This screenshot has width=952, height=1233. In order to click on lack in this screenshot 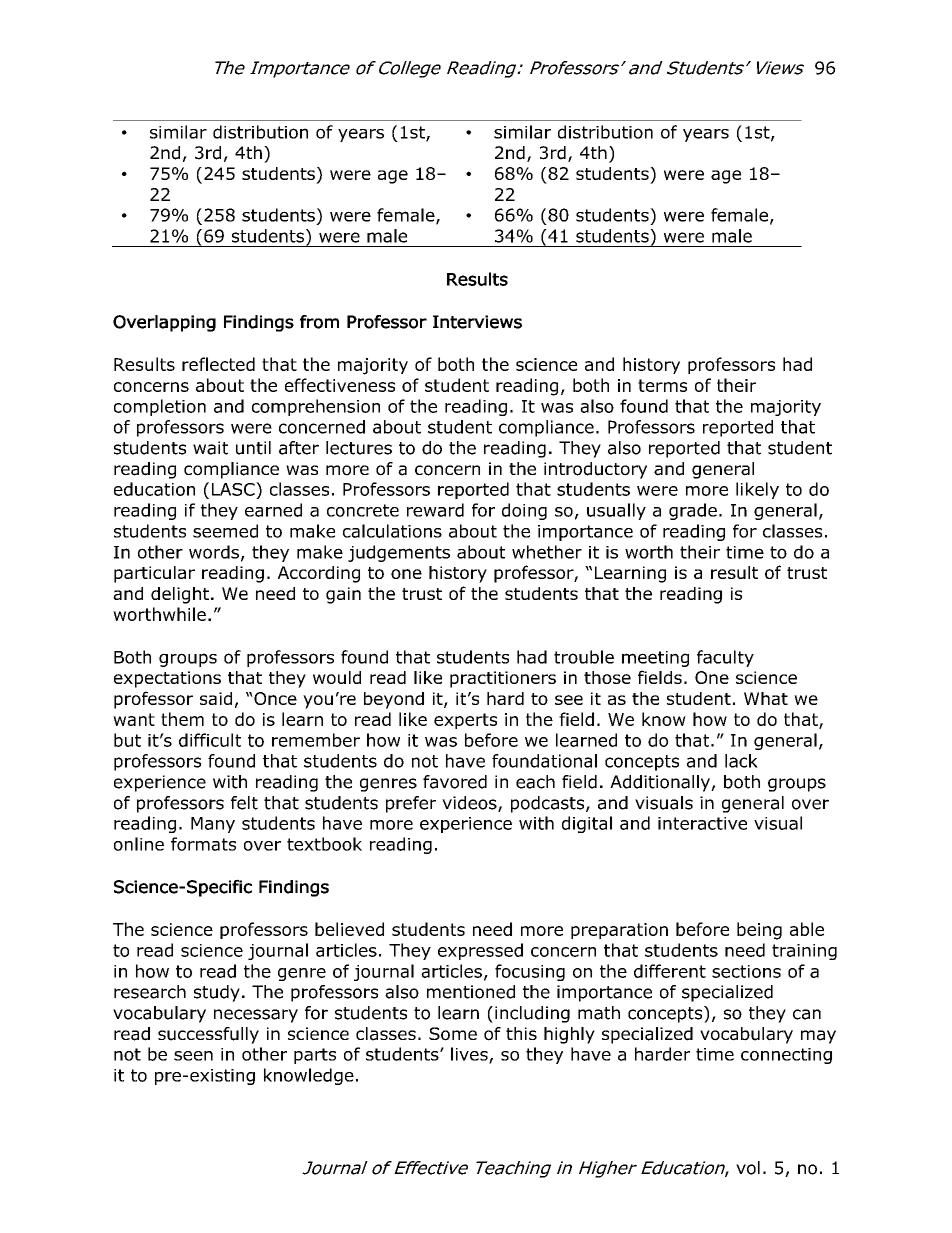, I will do `click(741, 761)`.
